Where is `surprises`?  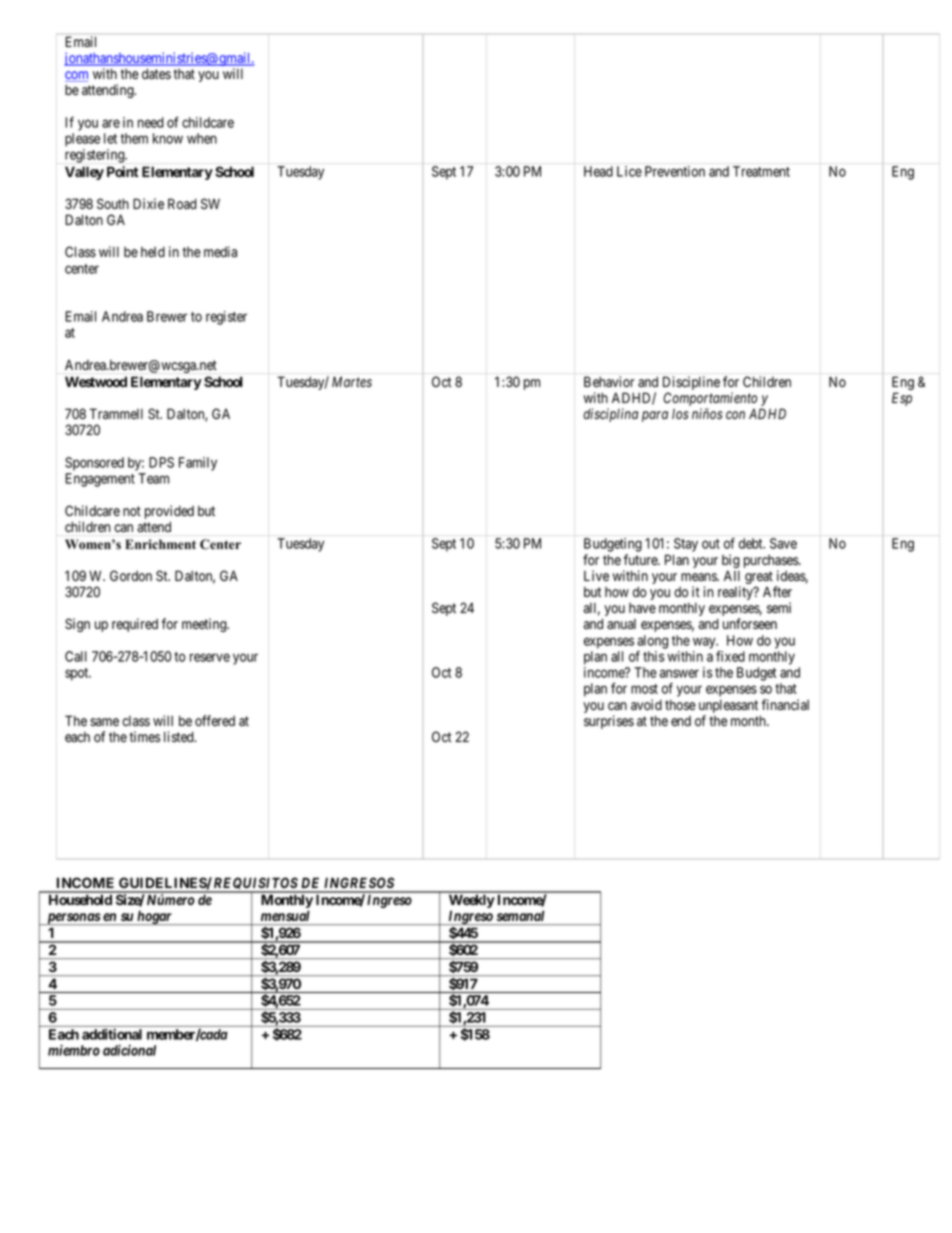 surprises is located at coordinates (609, 722).
